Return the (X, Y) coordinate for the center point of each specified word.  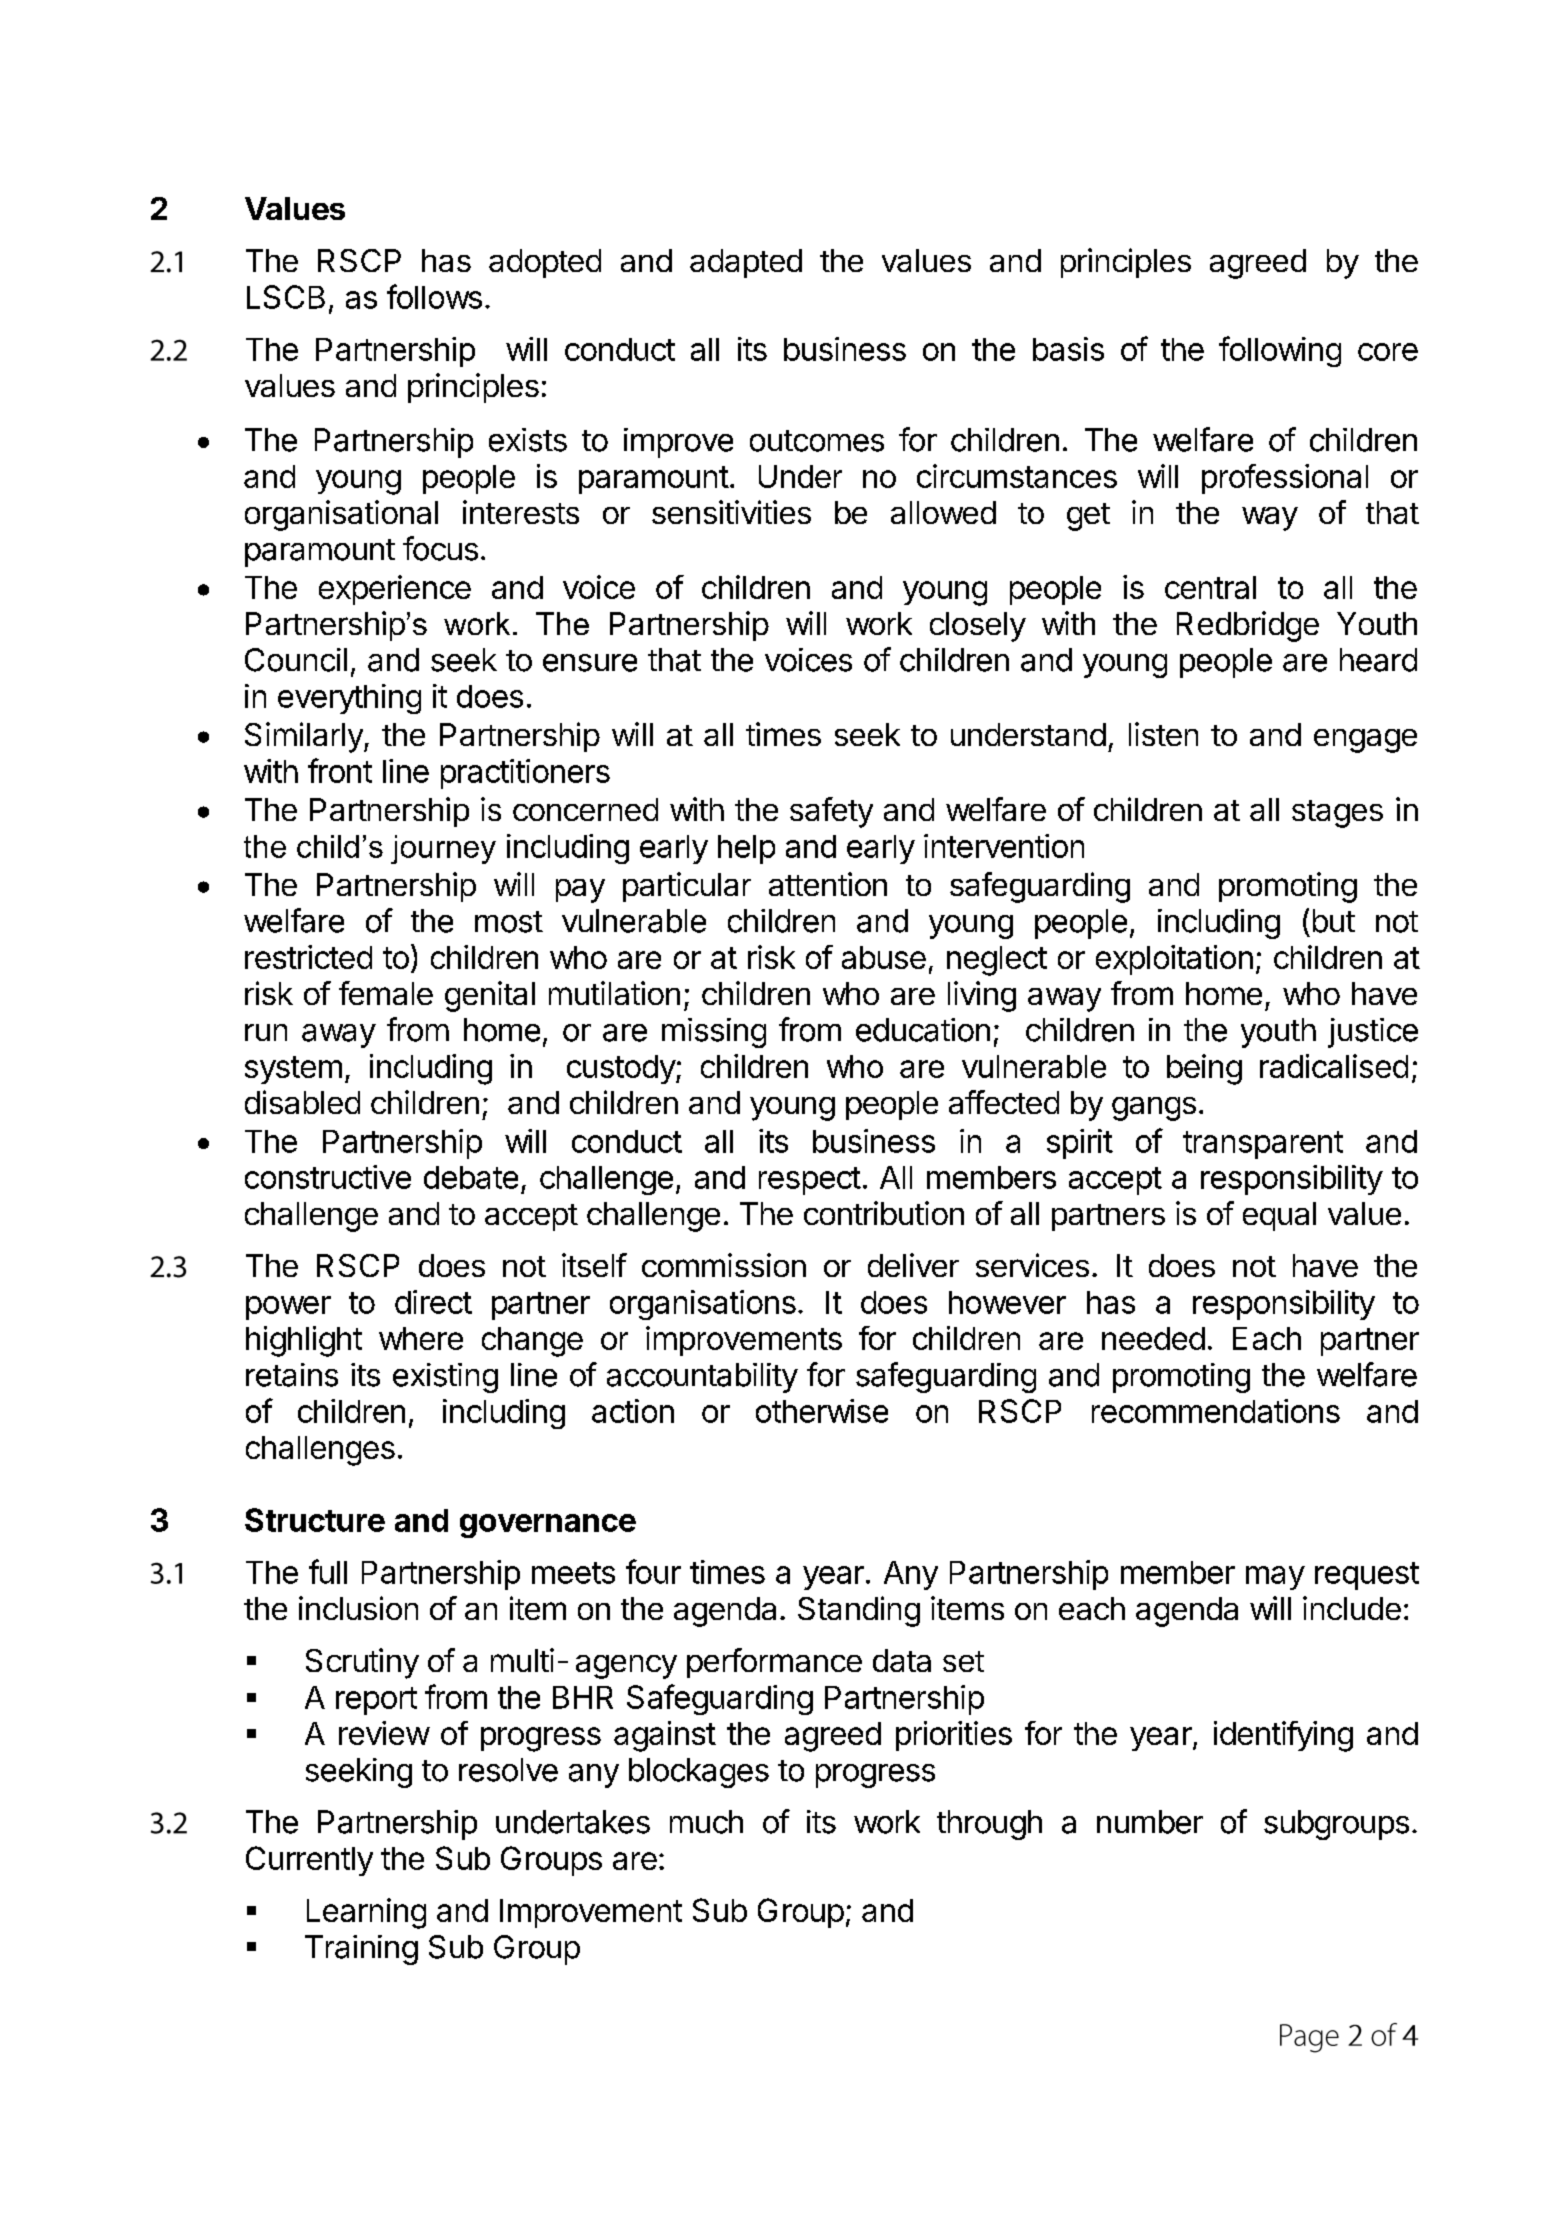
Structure (315, 1520)
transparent (1263, 1145)
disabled (302, 1102)
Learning (366, 1913)
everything (349, 699)
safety (831, 812)
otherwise (822, 1411)
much (706, 1822)
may (1275, 1578)
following (1280, 351)
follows (434, 296)
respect (810, 1181)
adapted (746, 263)
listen (1163, 734)
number (1150, 1822)
